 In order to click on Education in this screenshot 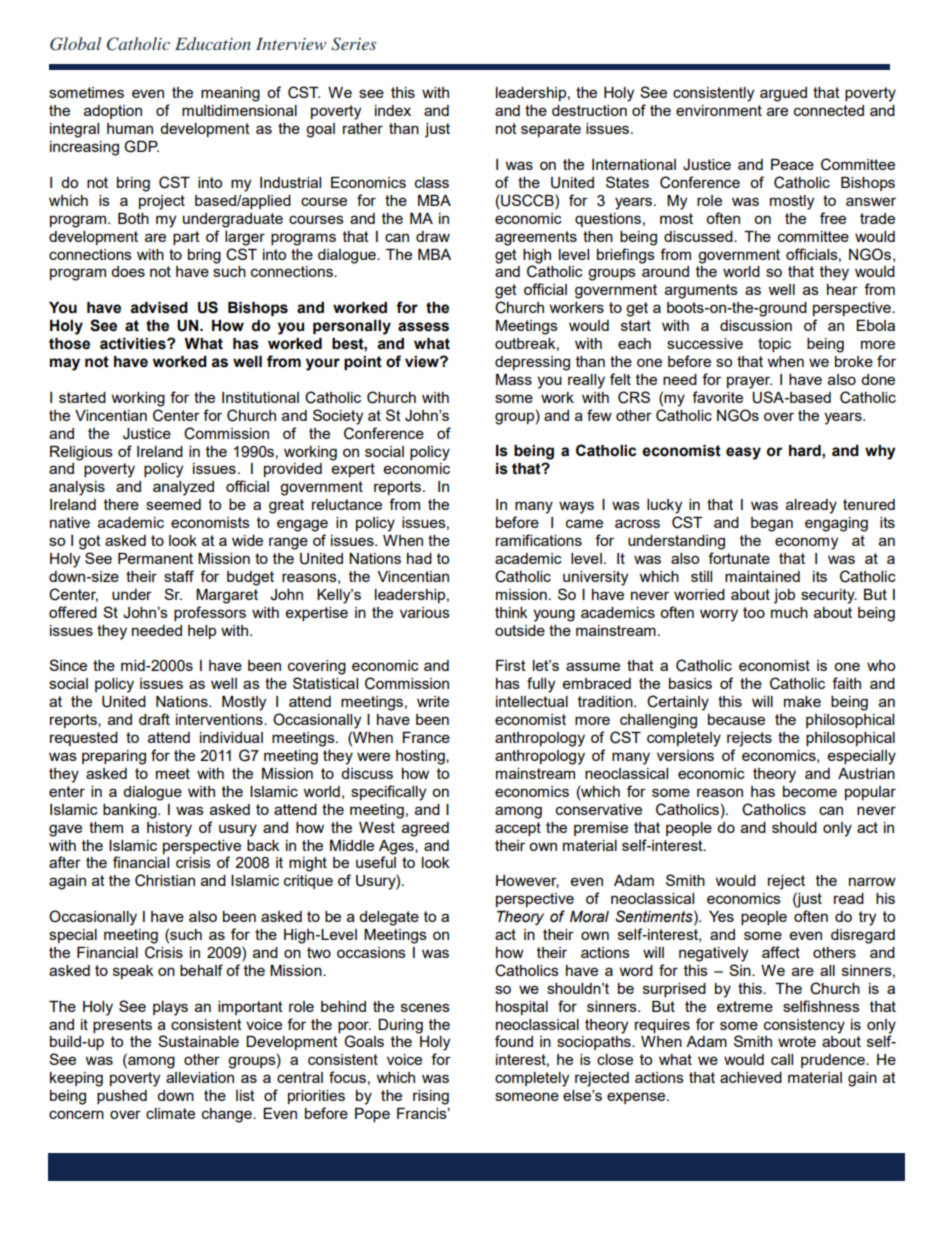, I will do `click(213, 43)`.
